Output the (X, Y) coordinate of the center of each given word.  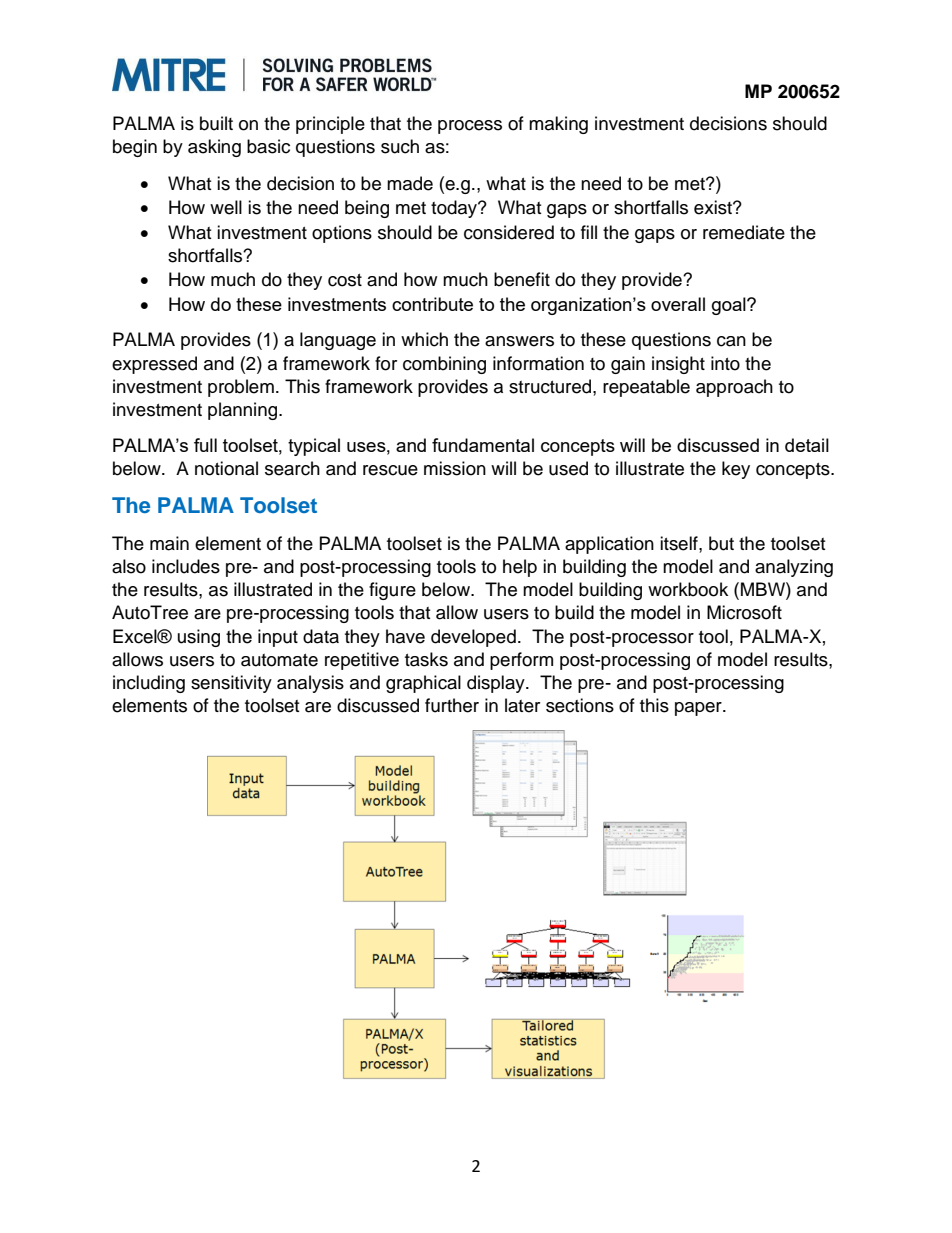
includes (186, 566)
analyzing (794, 568)
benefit (522, 279)
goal (730, 306)
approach (734, 388)
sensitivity (231, 684)
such (400, 146)
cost (345, 280)
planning (244, 411)
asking (214, 148)
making (558, 125)
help (520, 568)
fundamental (483, 445)
